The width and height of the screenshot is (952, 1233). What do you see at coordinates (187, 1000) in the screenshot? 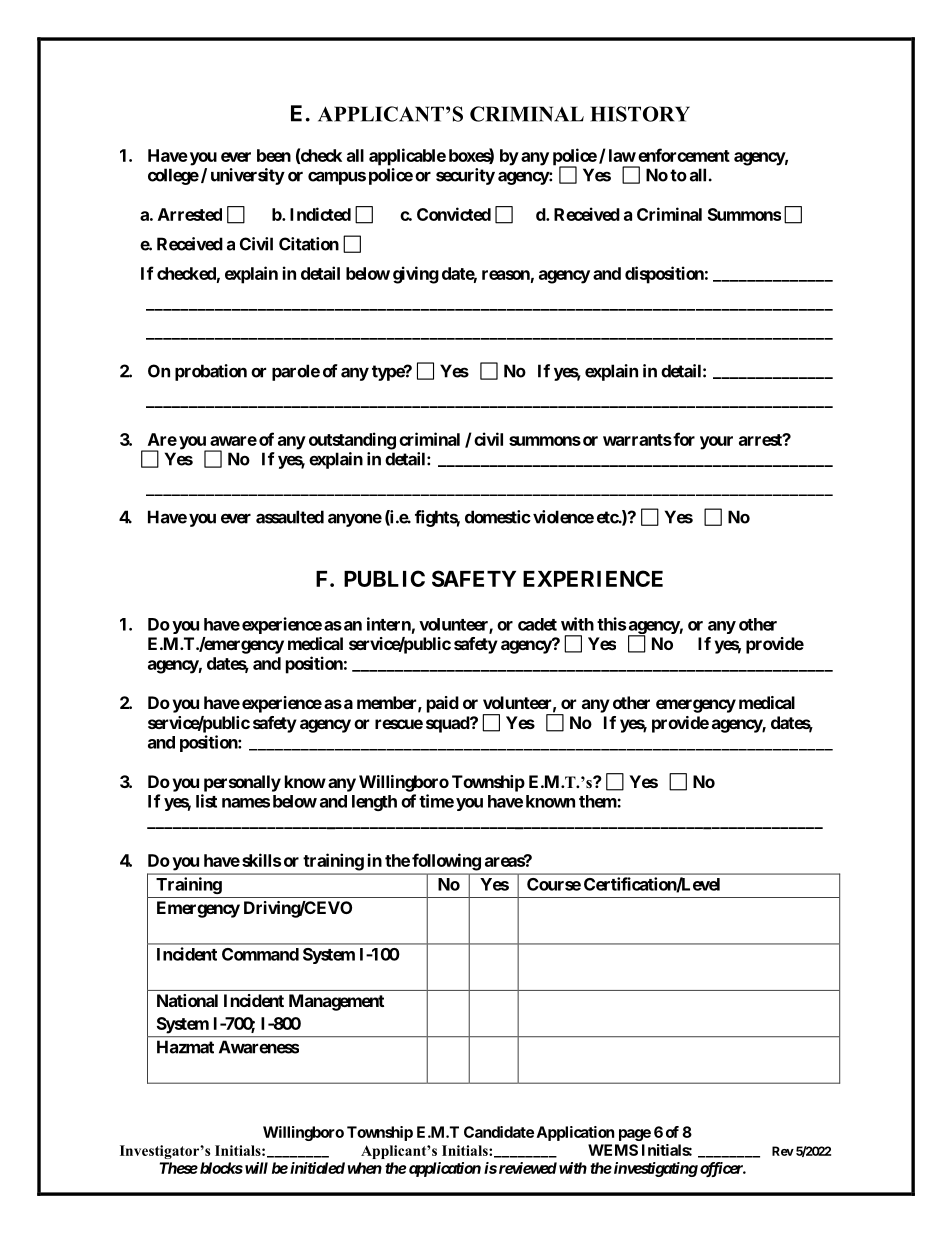
I see `National` at bounding box center [187, 1000].
